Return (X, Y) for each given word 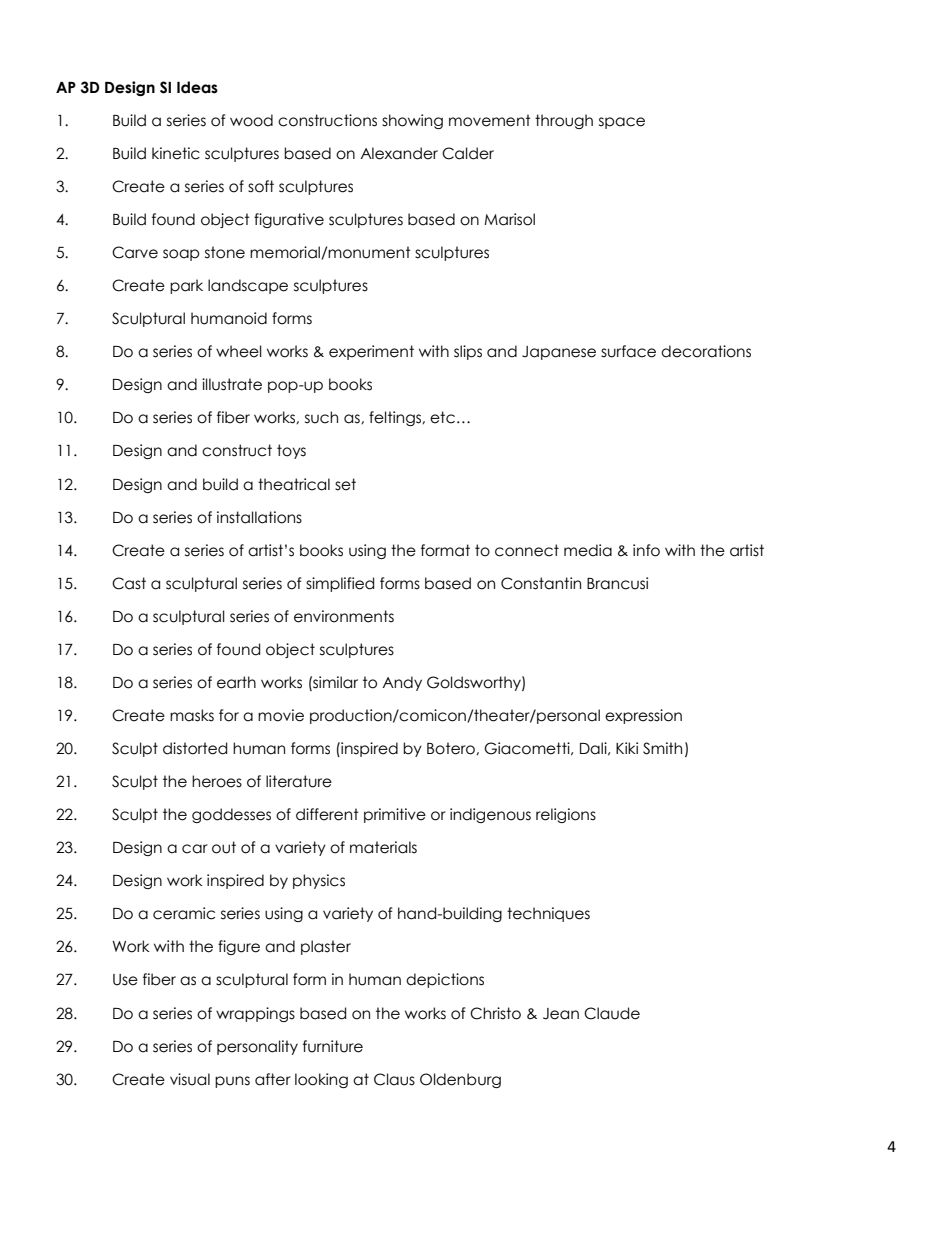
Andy (402, 683)
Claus (394, 1079)
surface (628, 351)
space (622, 123)
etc (442, 417)
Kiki (627, 748)
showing (412, 121)
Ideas (197, 87)
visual (190, 1079)
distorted (195, 748)
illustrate (232, 384)
